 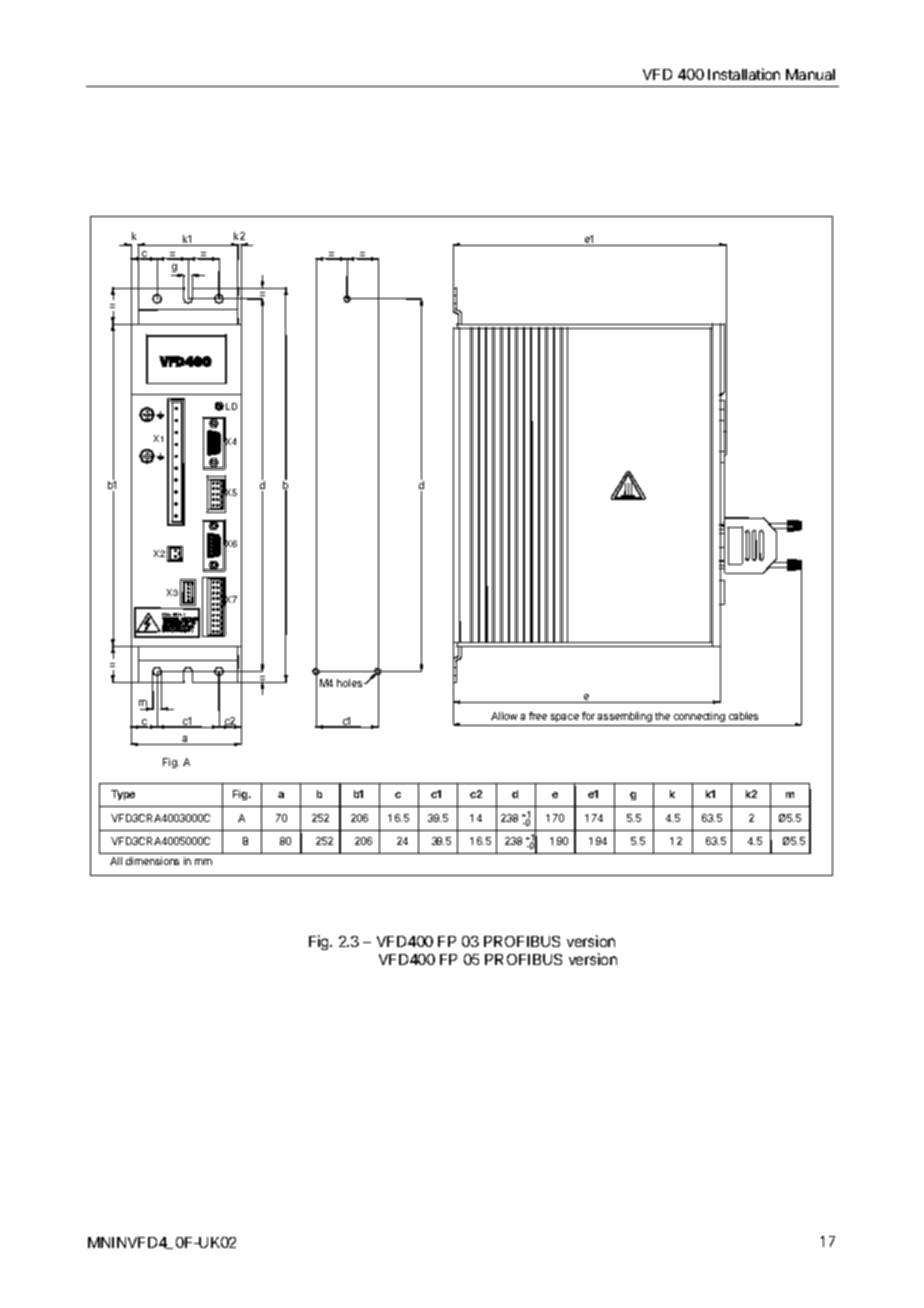 I want to click on the, so click(x=662, y=716).
